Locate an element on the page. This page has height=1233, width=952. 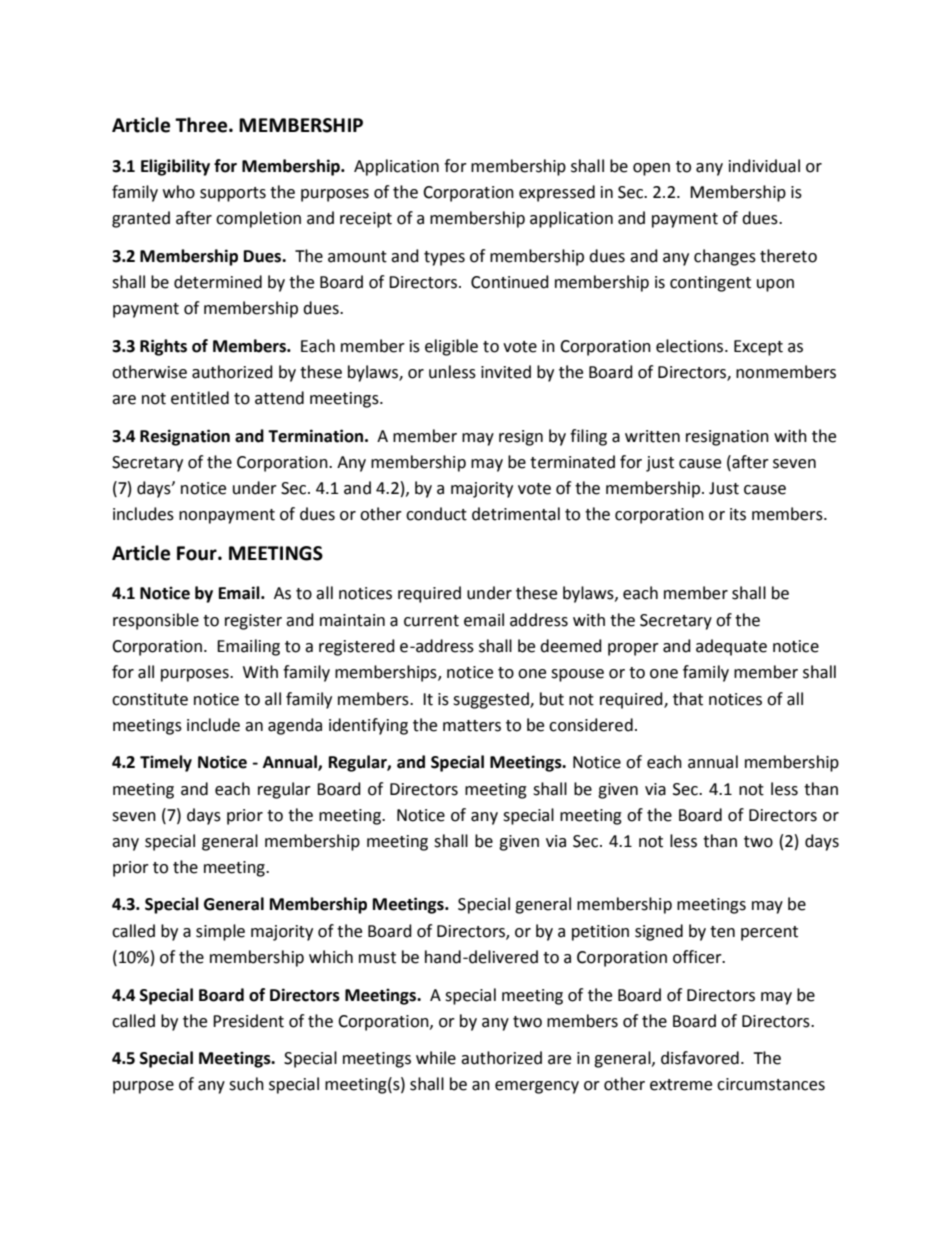
disfavored is located at coordinates (700, 1058).
